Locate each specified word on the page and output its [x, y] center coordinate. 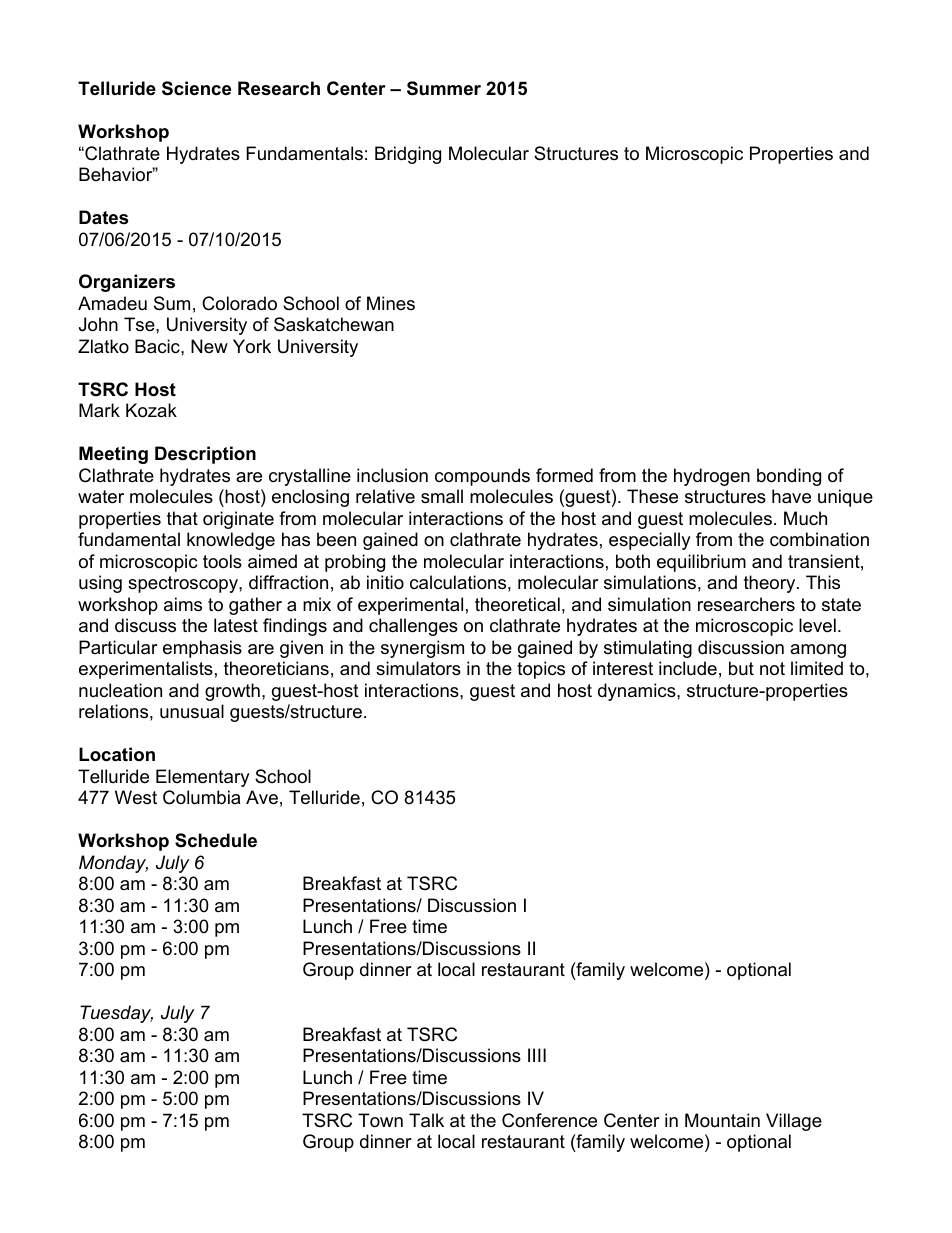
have [791, 496]
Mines [391, 303]
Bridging [408, 155]
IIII [537, 1055]
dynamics [638, 692]
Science [196, 88]
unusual [192, 711]
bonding [789, 477]
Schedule [216, 840]
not [772, 669]
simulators [418, 668]
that [182, 518]
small [442, 496]
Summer [444, 88]
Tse [140, 324]
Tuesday [116, 1014]
